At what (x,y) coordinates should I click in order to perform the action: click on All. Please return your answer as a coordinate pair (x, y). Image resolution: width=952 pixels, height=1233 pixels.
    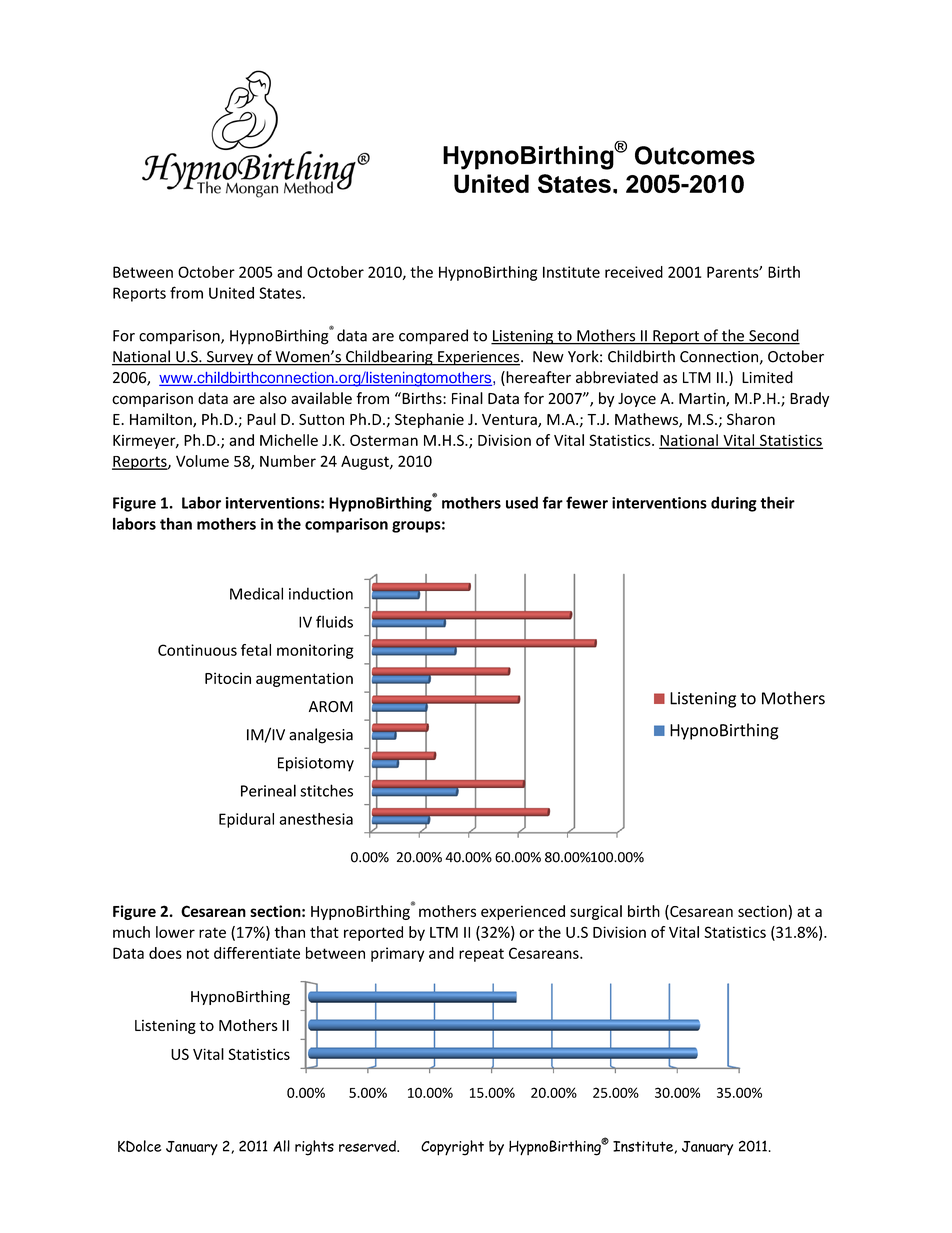
    Looking at the image, I should click on (281, 1146).
